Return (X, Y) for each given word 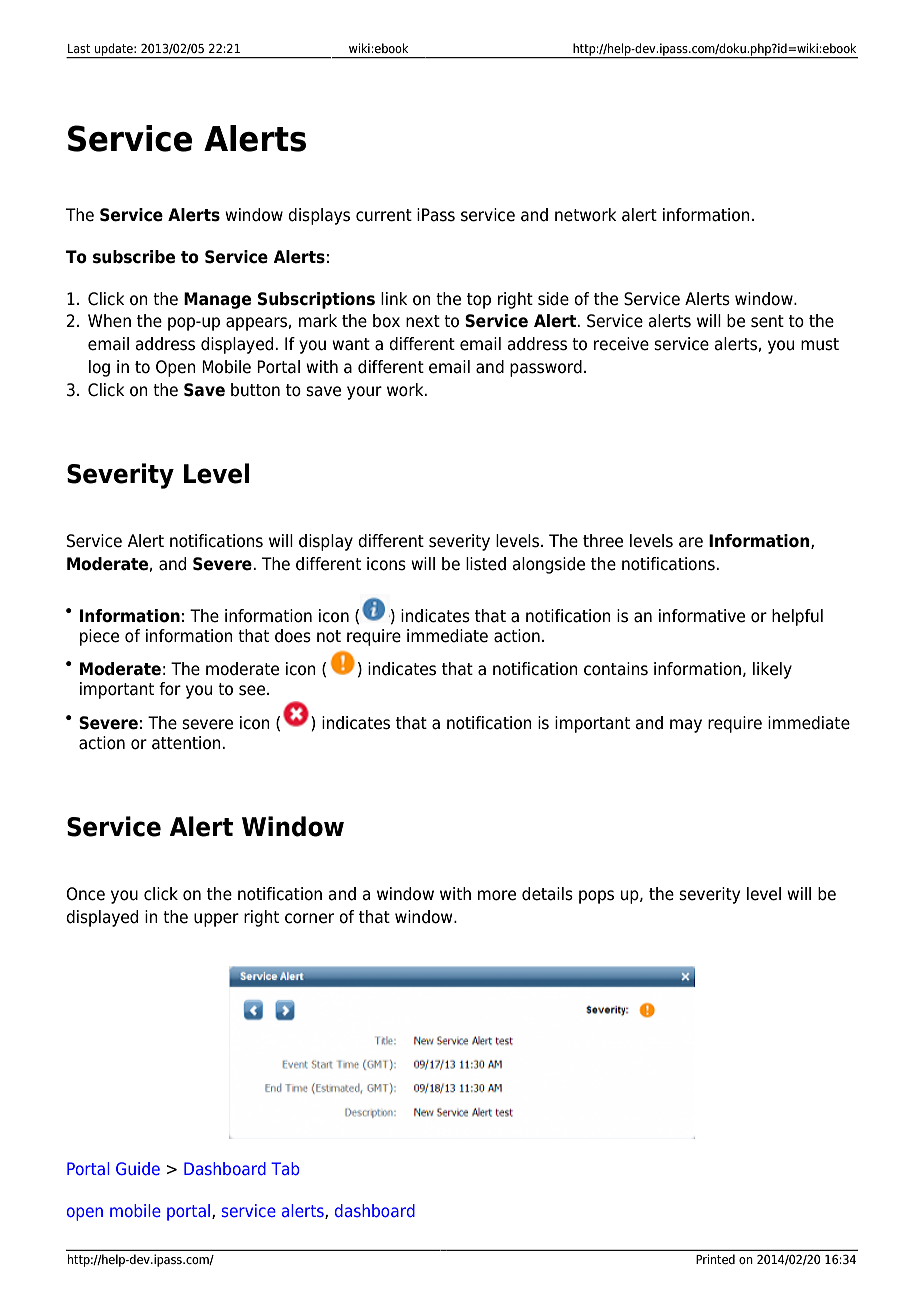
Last (79, 48)
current (384, 215)
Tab (285, 1168)
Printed (715, 1259)
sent (767, 321)
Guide (138, 1168)
